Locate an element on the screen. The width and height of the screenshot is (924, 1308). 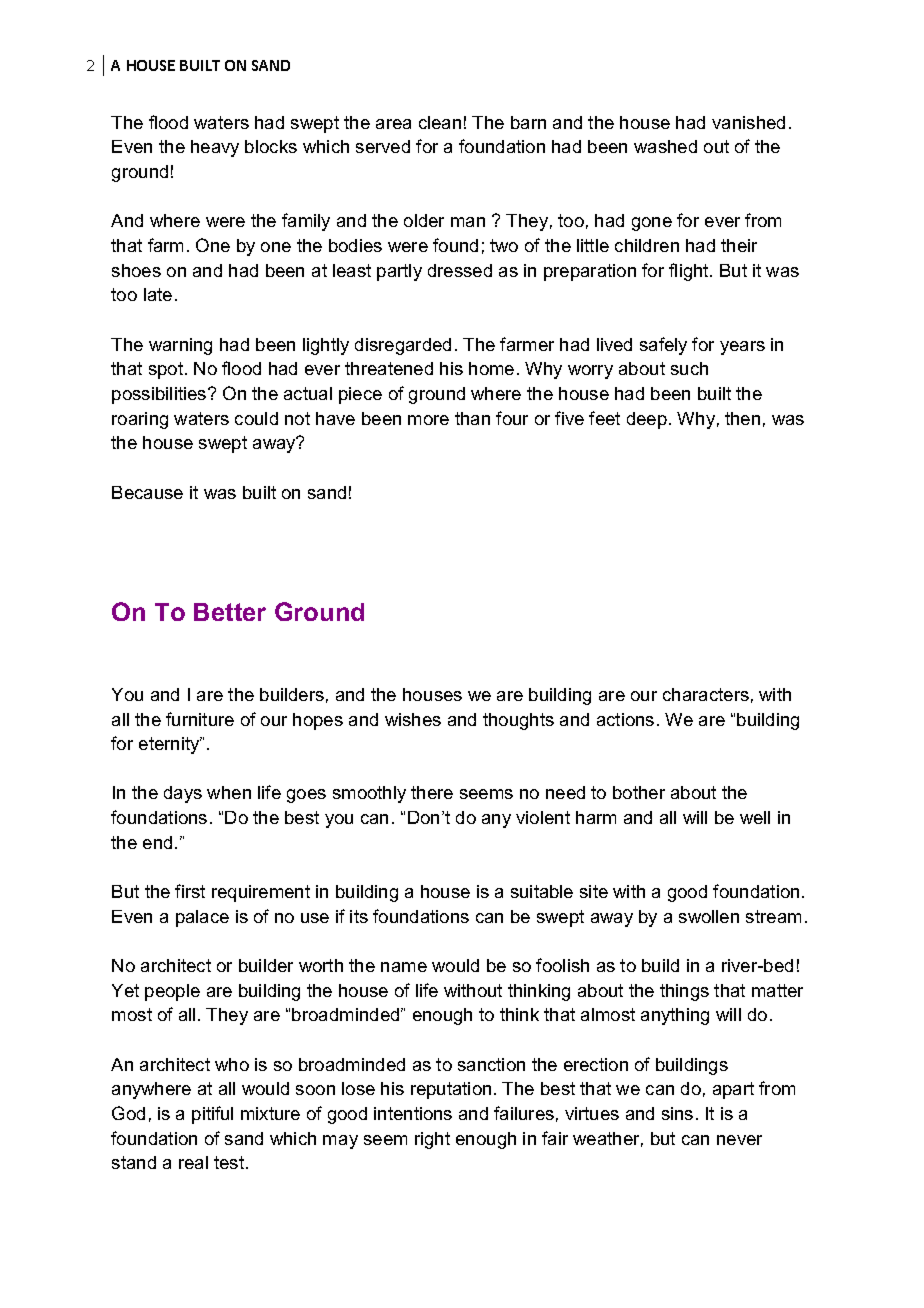
clean is located at coordinates (440, 122).
